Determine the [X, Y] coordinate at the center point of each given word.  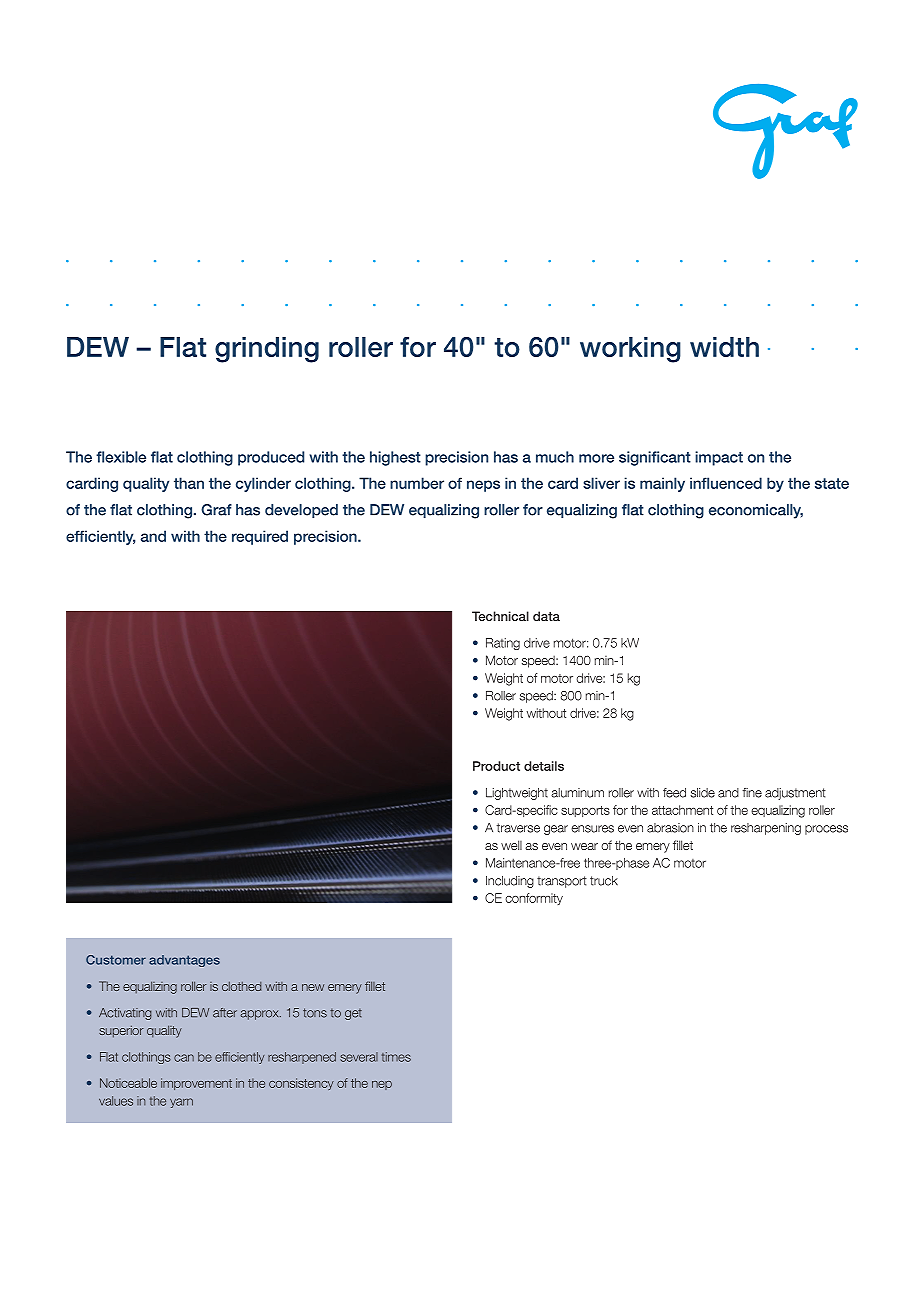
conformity [534, 899]
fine [752, 793]
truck [604, 881]
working [630, 350]
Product [496, 766]
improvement [196, 1084]
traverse [518, 828]
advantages [184, 961]
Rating [503, 644]
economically [756, 511]
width [724, 347]
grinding [267, 350]
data [546, 616]
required [260, 537]
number [417, 483]
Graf [216, 510]
